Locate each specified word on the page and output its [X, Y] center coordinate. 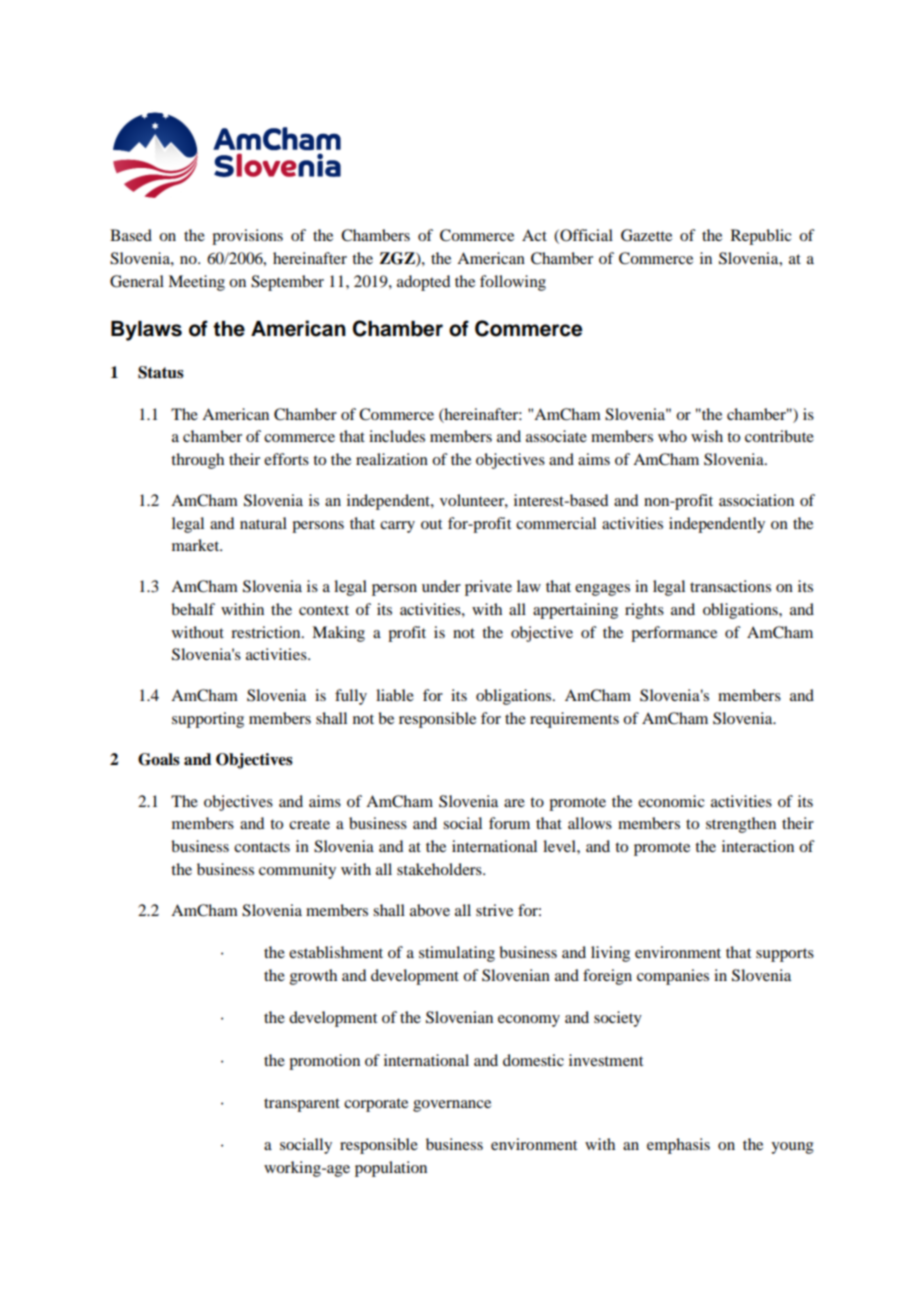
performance [674, 634]
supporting [208, 720]
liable [395, 695]
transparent [302, 1105]
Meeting [196, 283]
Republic [761, 237]
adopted [423, 283]
